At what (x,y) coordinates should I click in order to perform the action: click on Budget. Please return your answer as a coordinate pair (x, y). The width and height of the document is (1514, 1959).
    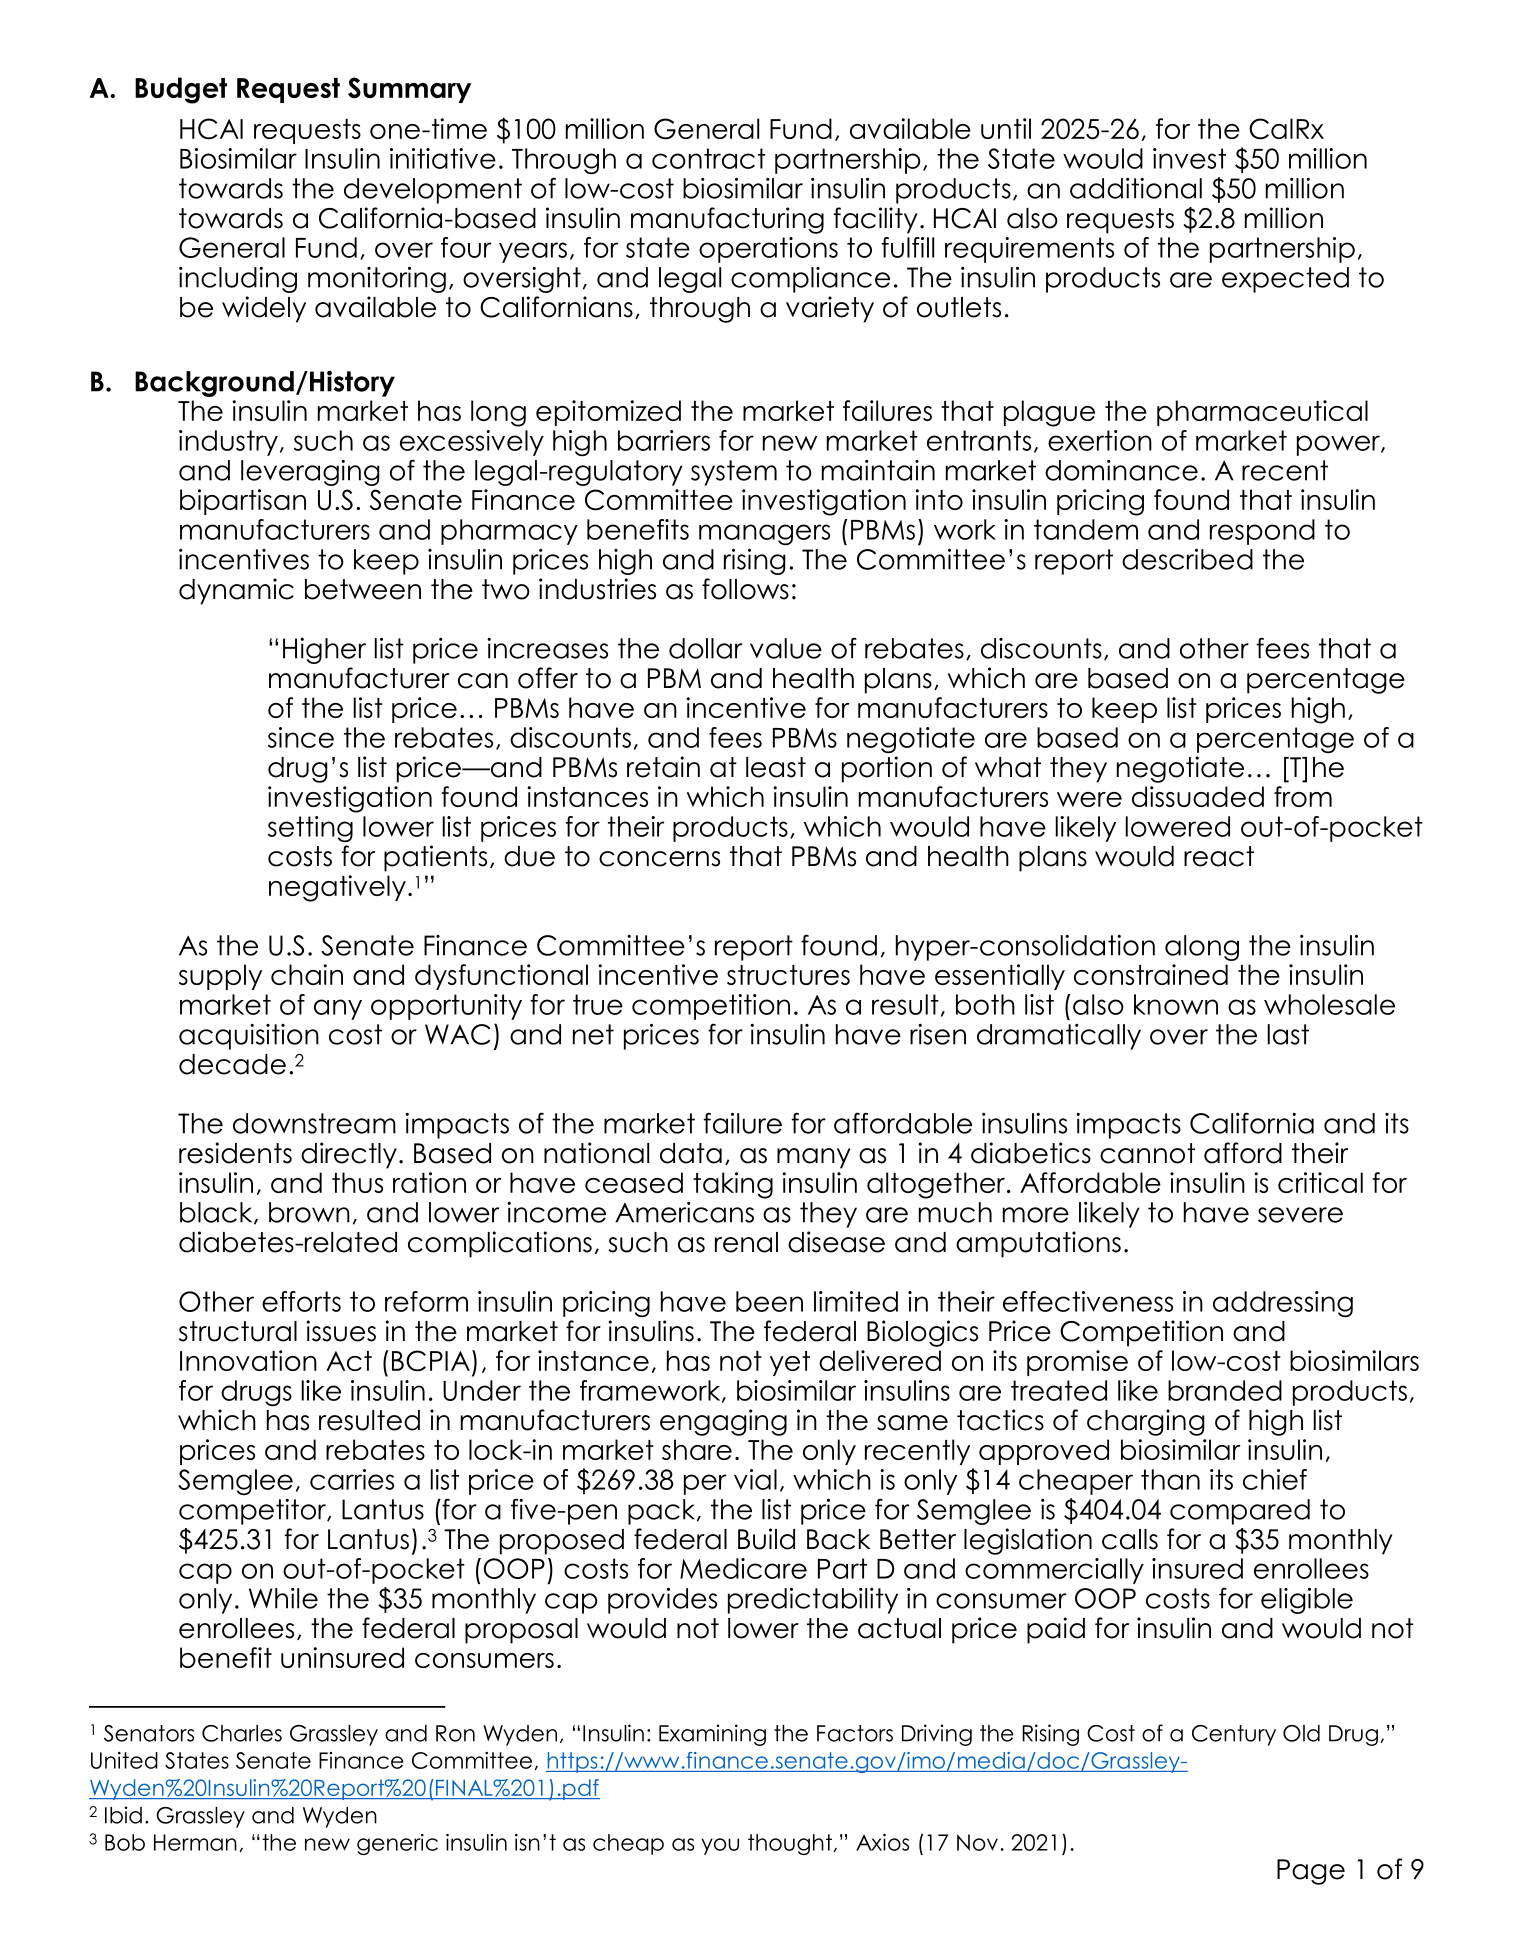
    Looking at the image, I should click on (181, 90).
